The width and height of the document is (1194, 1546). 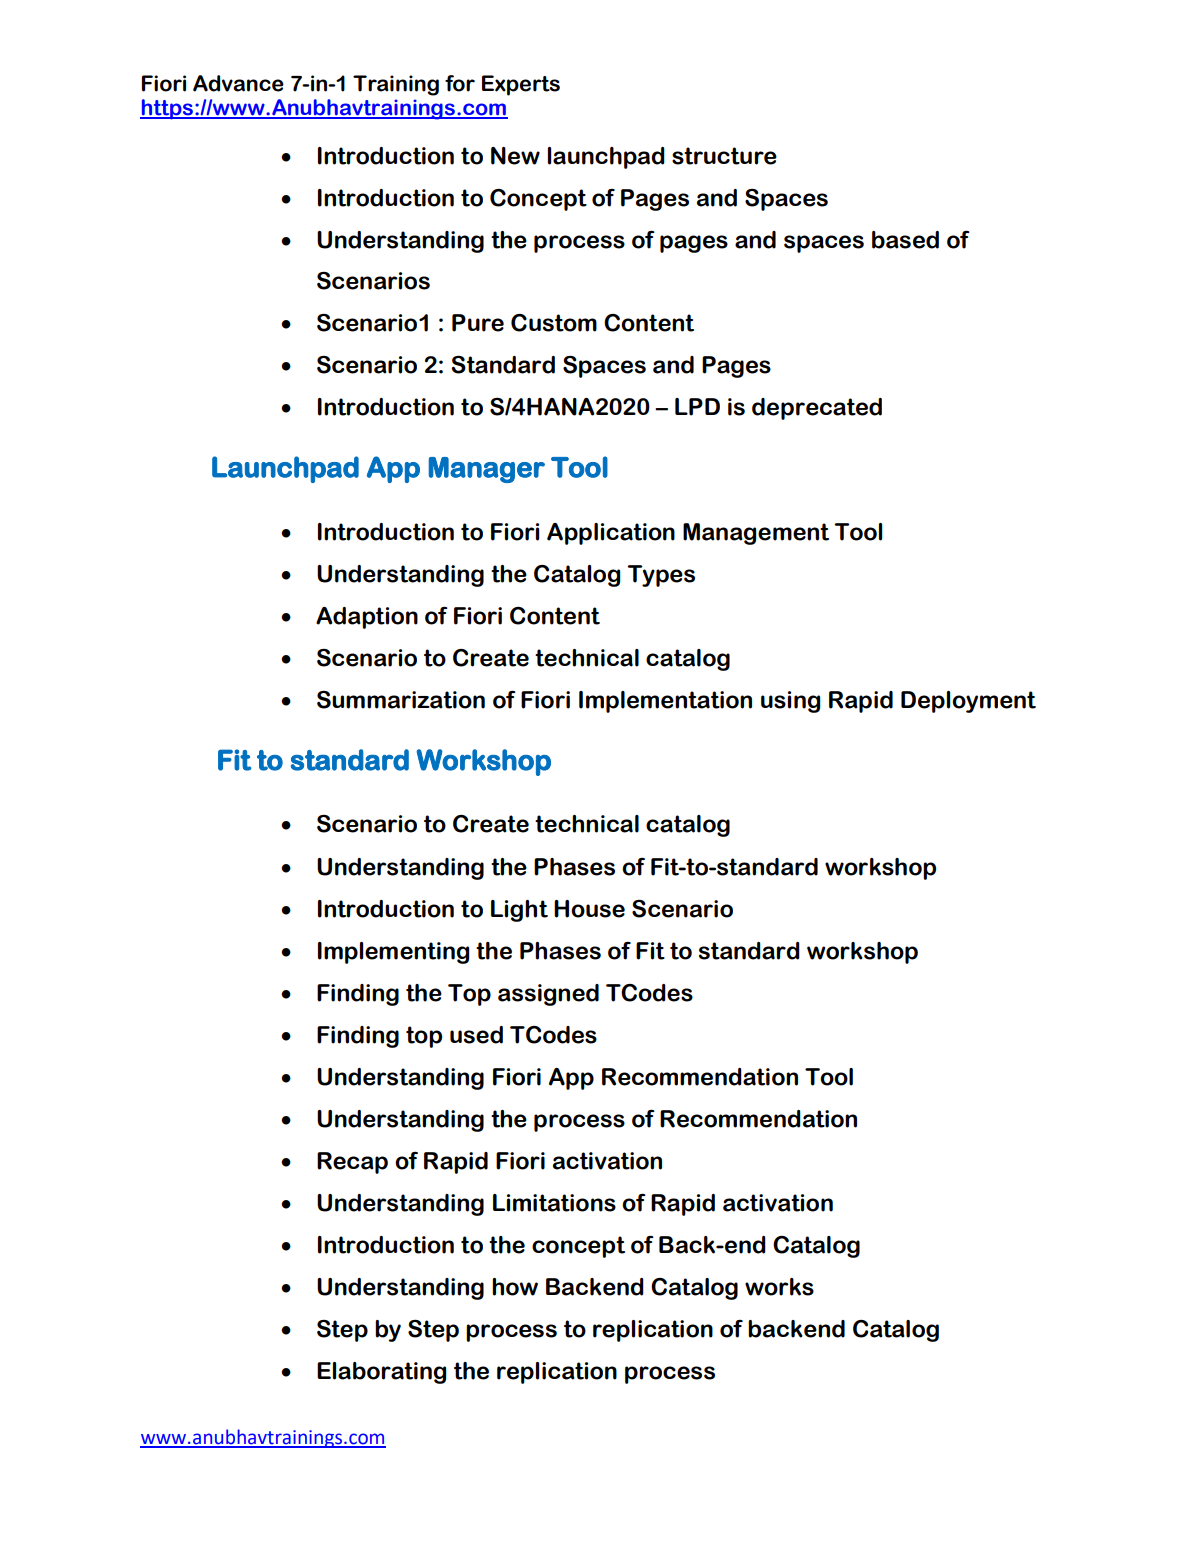 I want to click on assigned, so click(x=548, y=995).
